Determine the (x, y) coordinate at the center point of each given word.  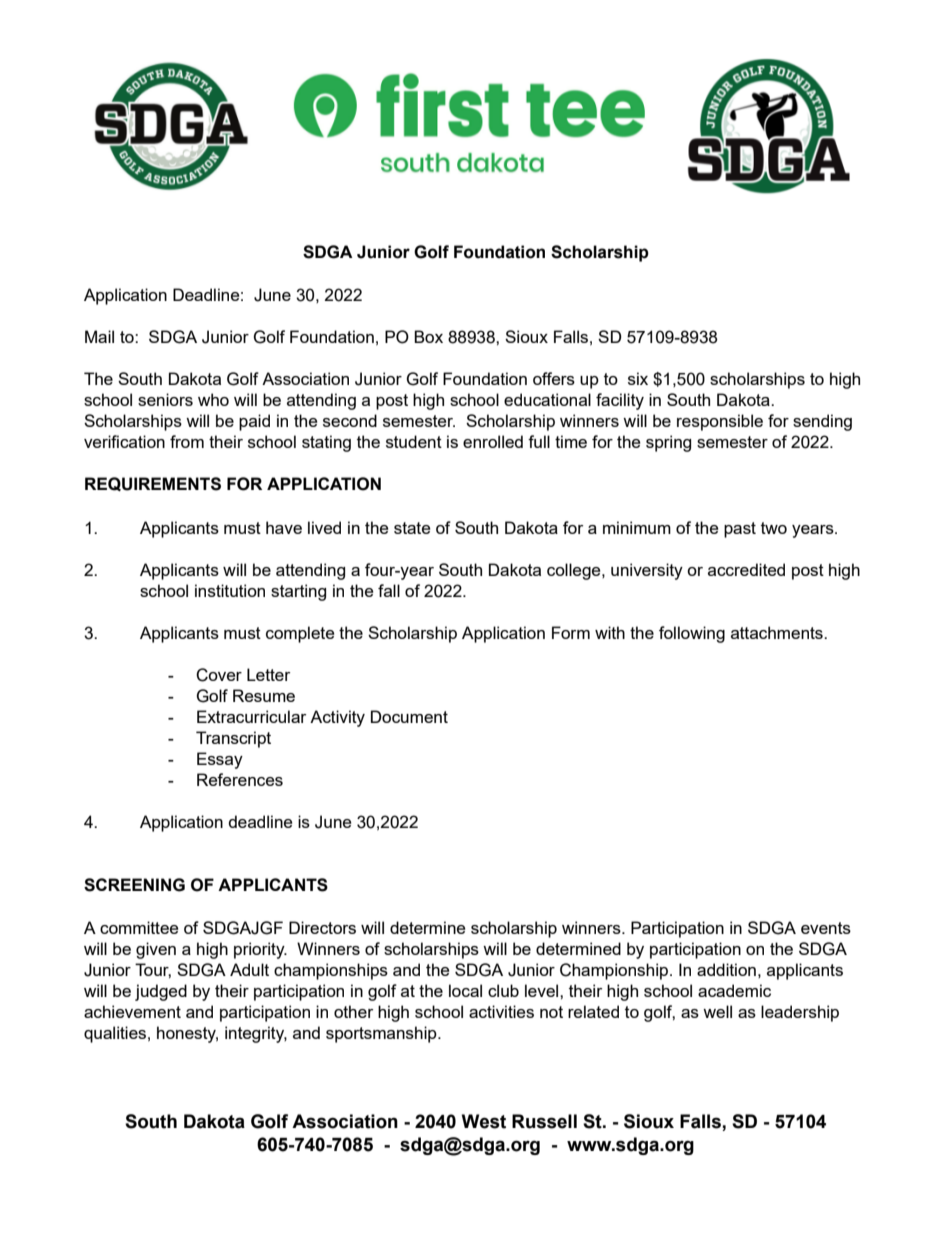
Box (428, 336)
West (484, 1121)
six (638, 378)
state (412, 528)
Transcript (233, 739)
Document (409, 716)
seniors (165, 399)
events (826, 928)
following (692, 634)
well (717, 1011)
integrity (256, 1034)
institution (230, 590)
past (740, 530)
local (465, 990)
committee (139, 927)
